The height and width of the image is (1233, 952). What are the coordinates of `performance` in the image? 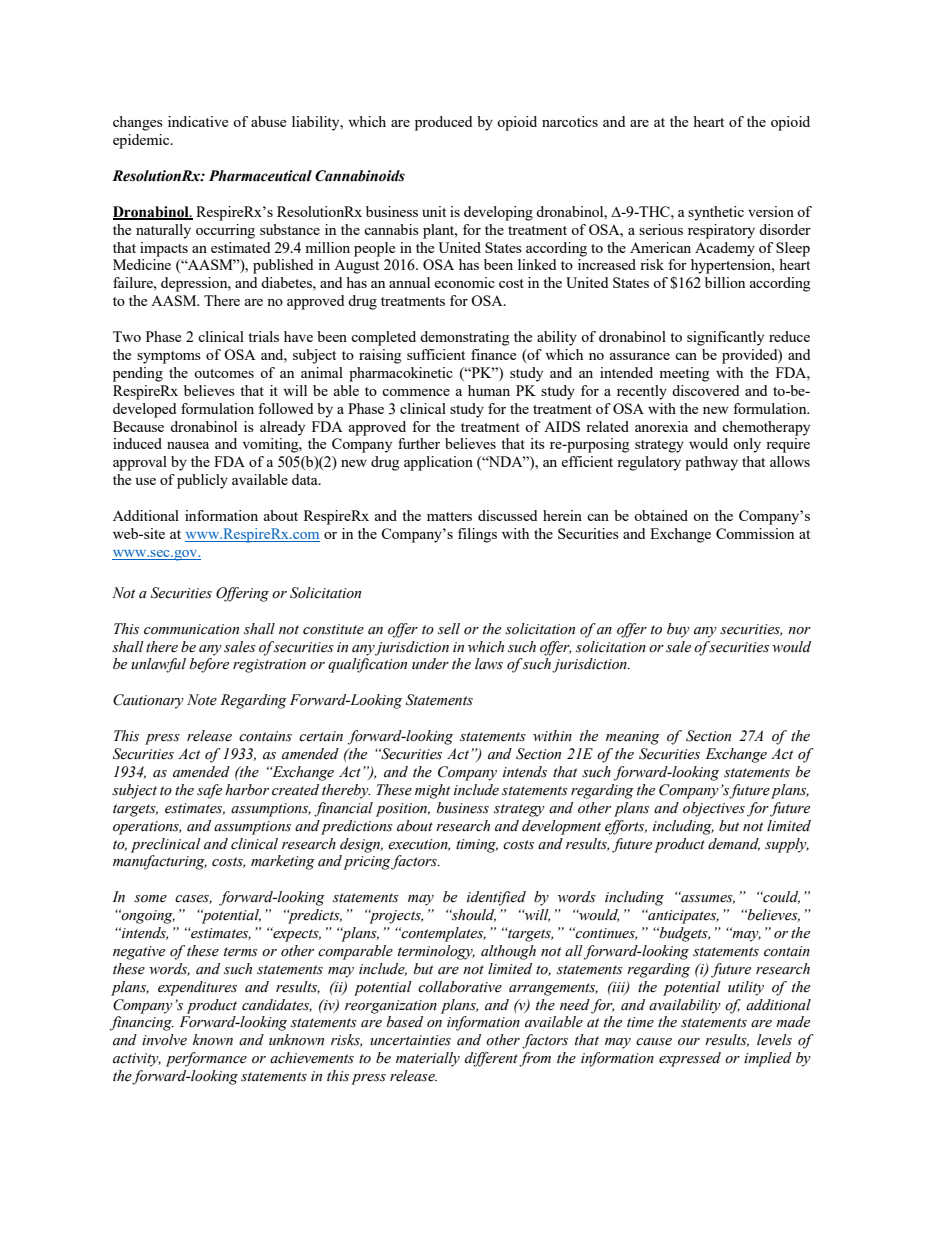 It's located at (206, 1059).
